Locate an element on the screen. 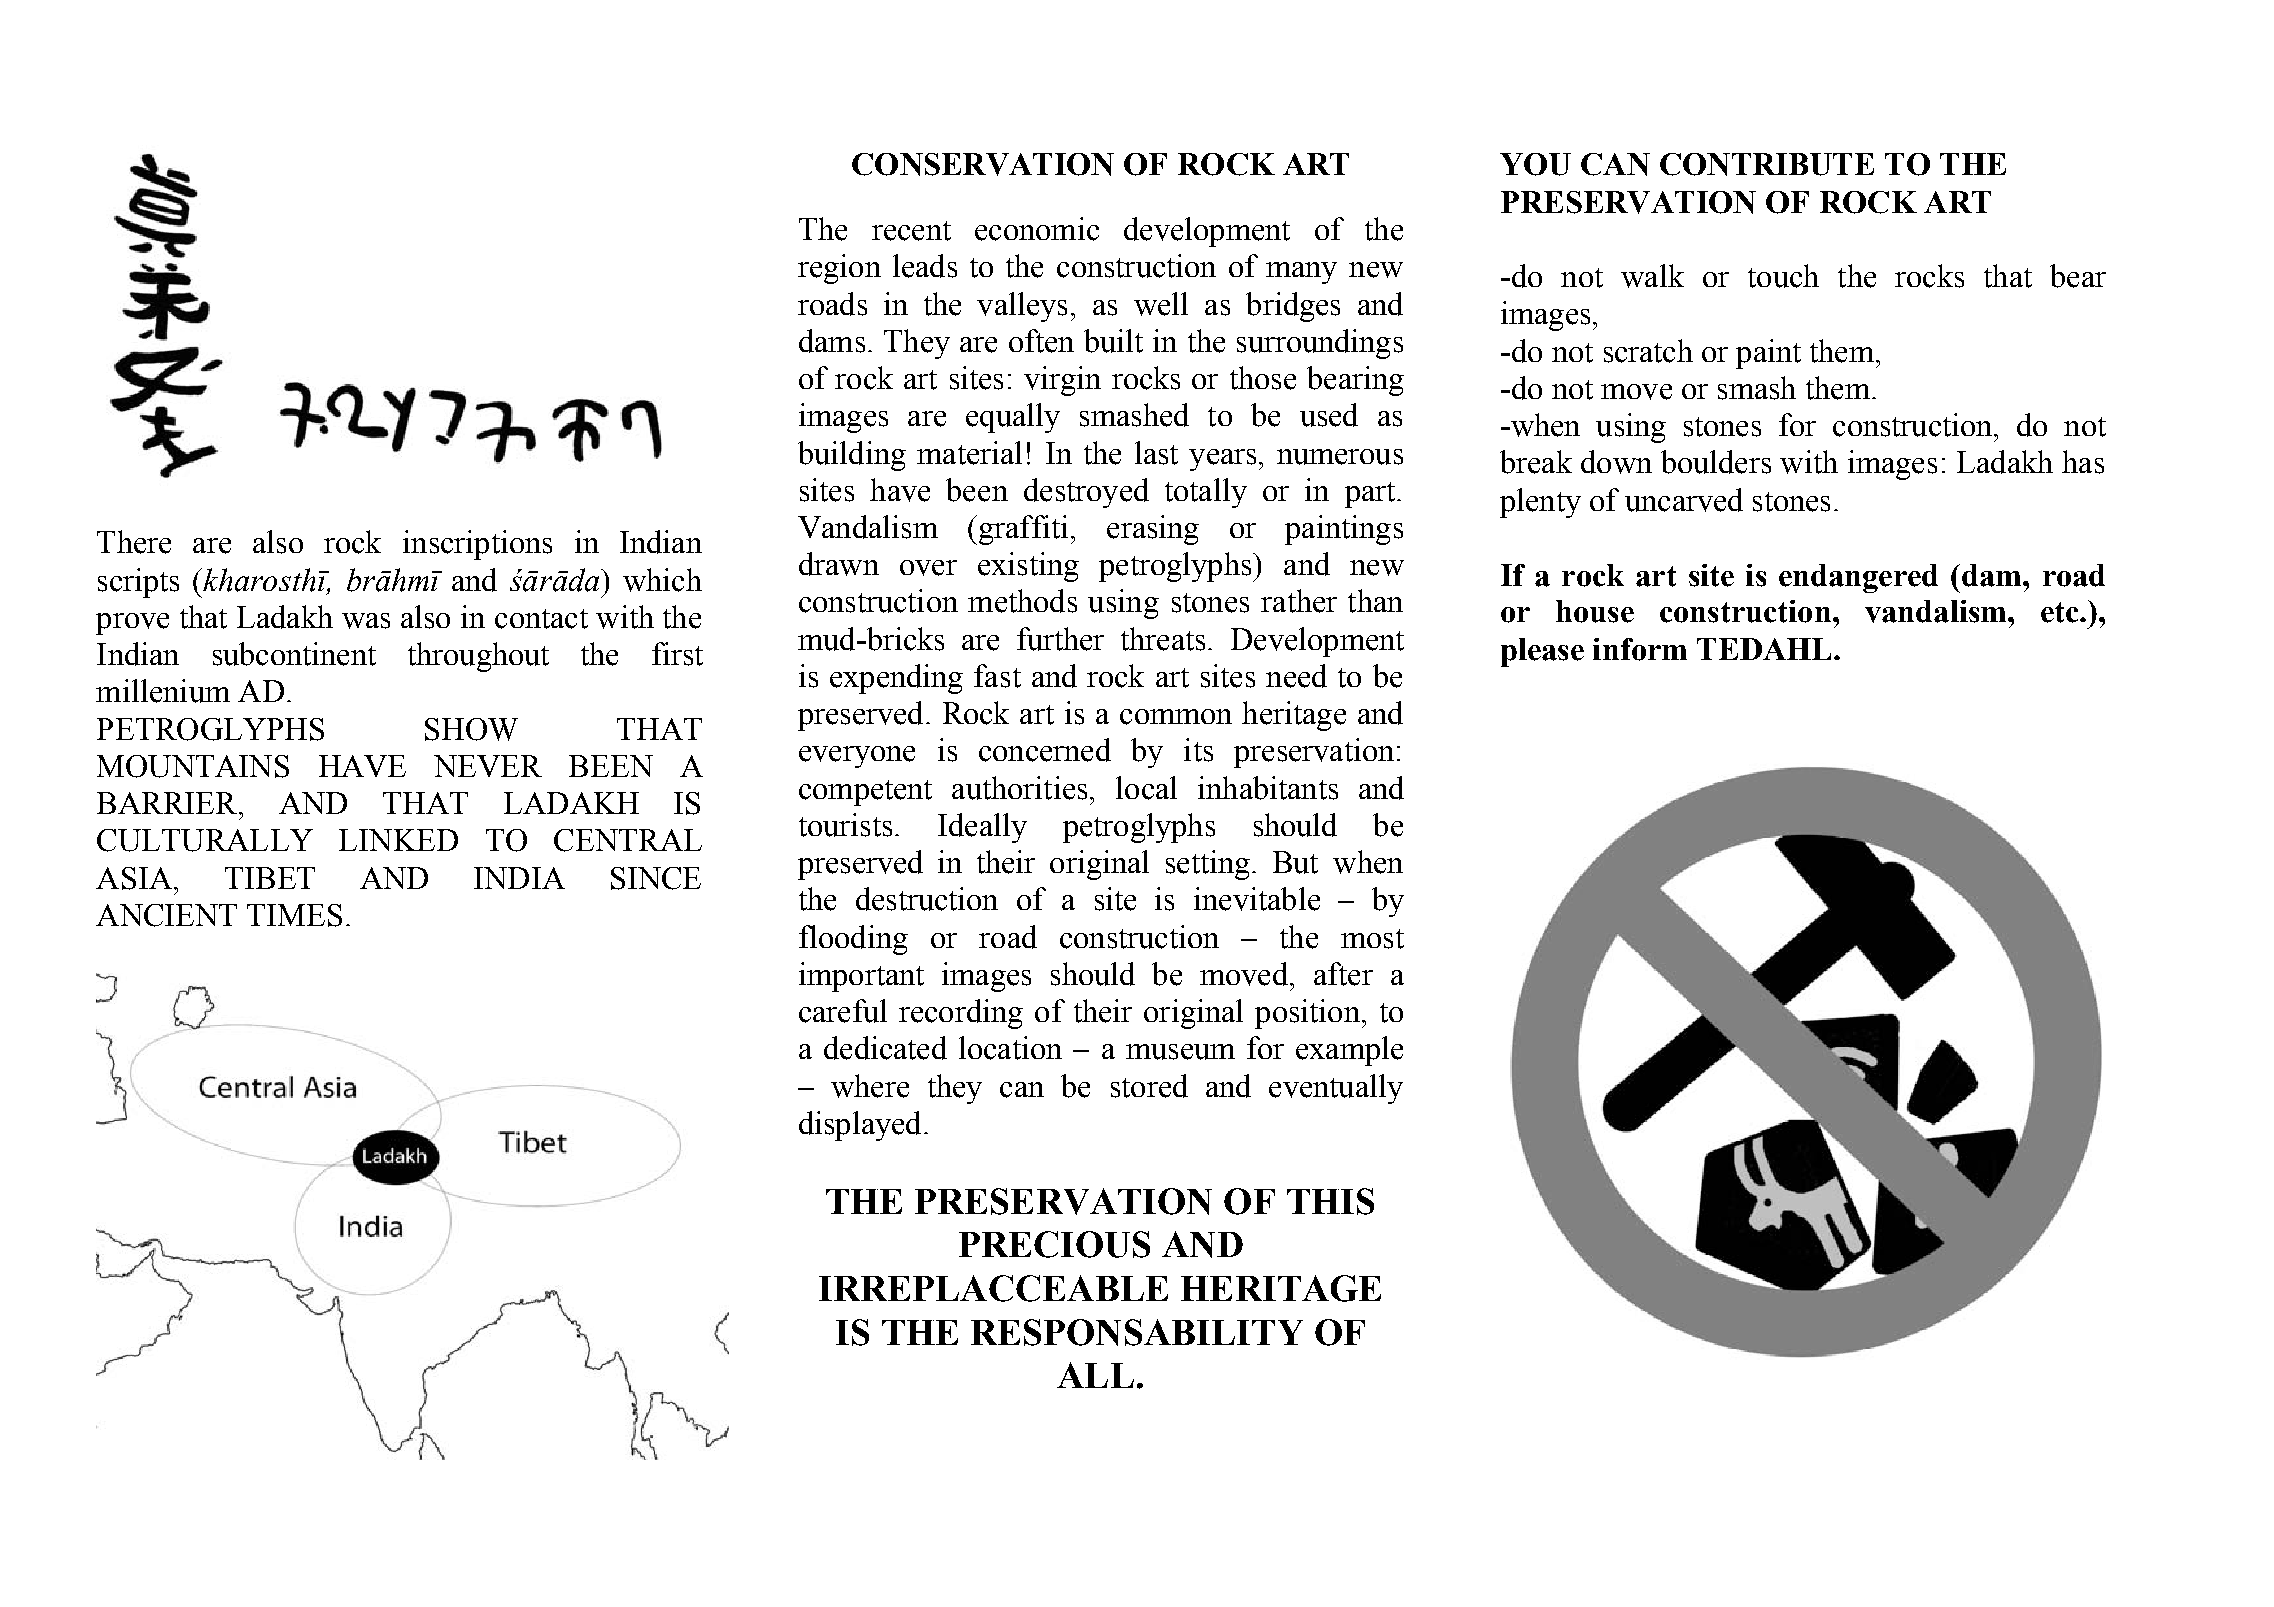 This screenshot has width=2274, height=1607. PRECIOUS is located at coordinates (1054, 1244).
